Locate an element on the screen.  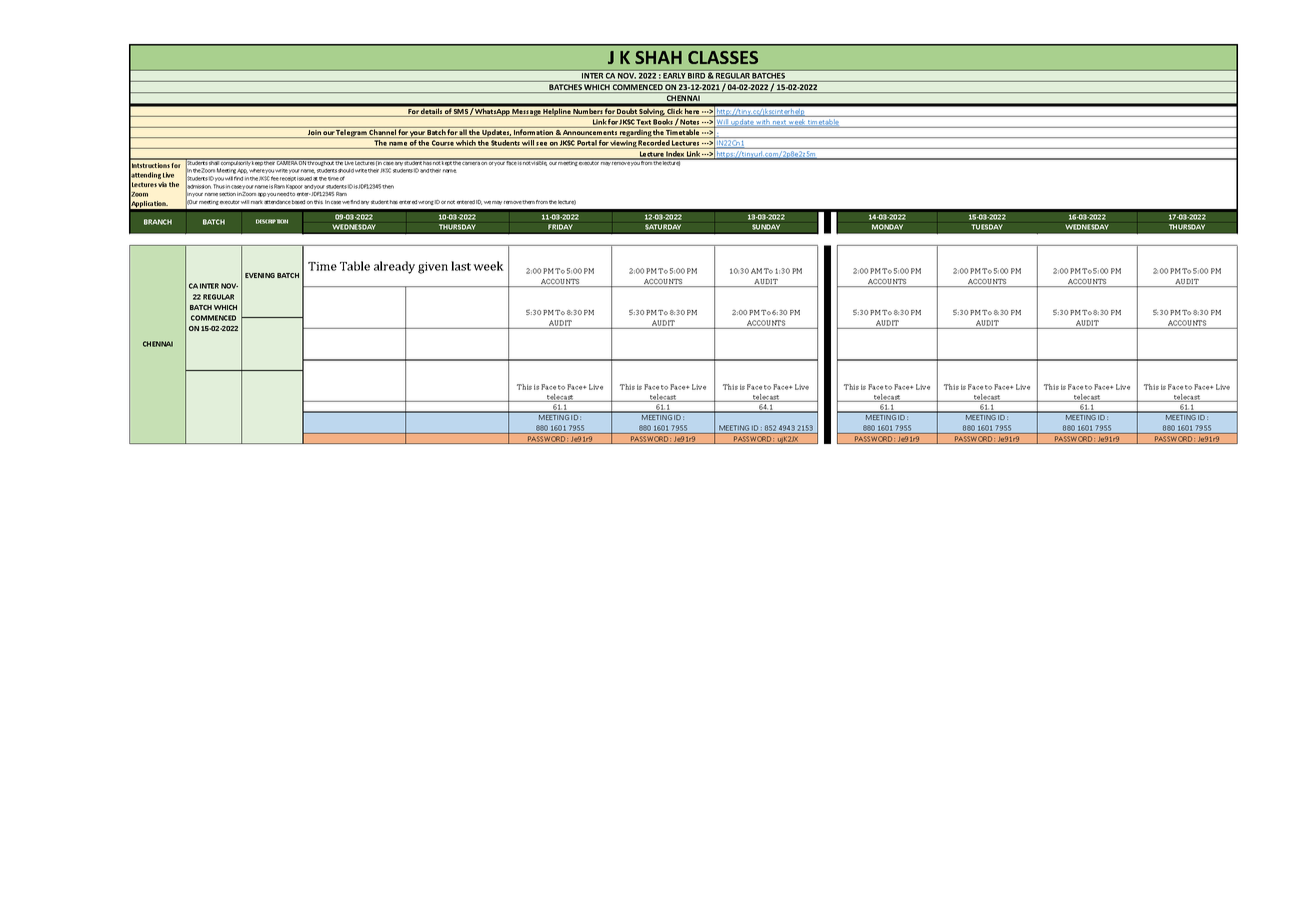
MONDAY is located at coordinates (887, 227).
